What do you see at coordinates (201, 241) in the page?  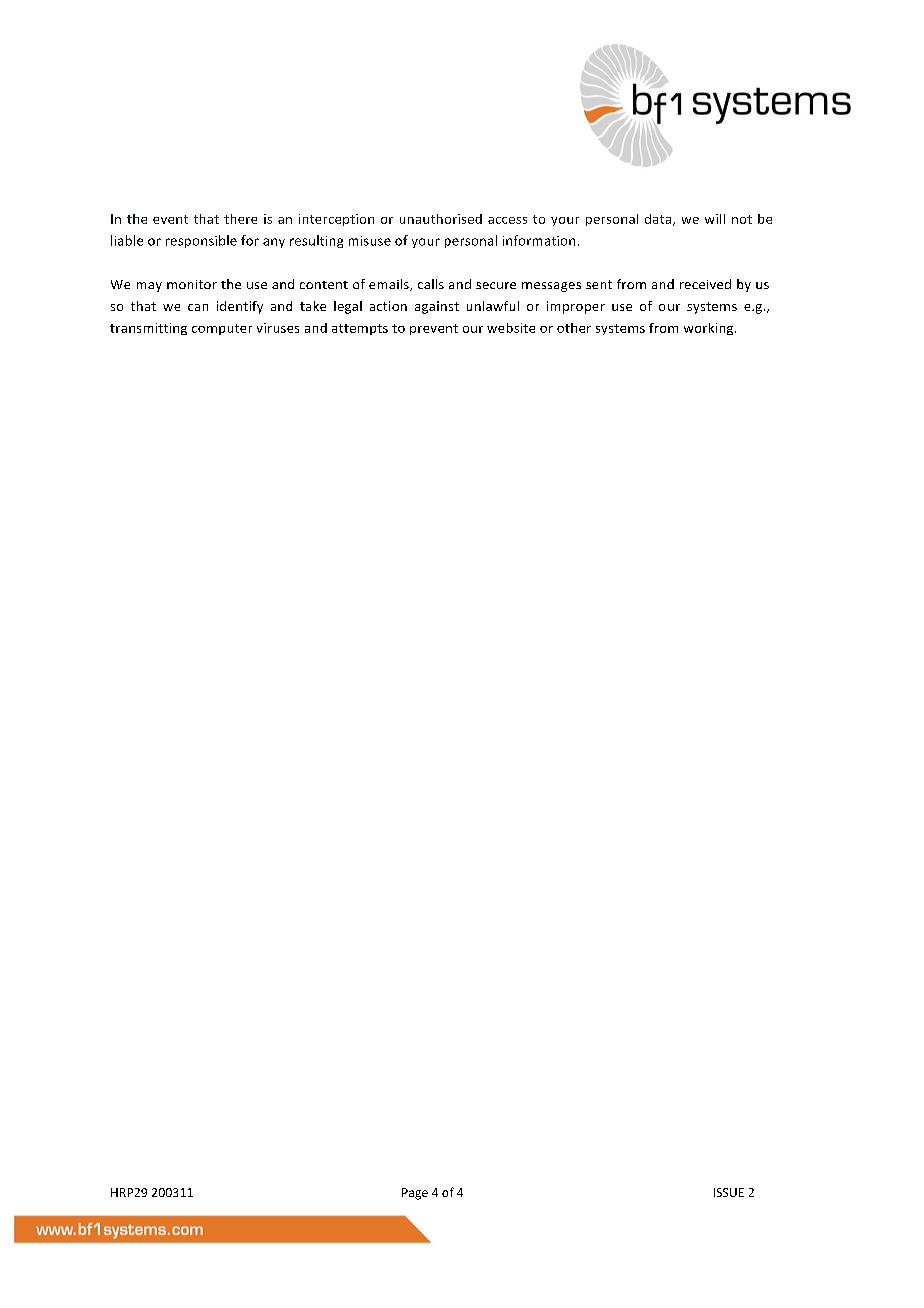 I see `responsible` at bounding box center [201, 241].
